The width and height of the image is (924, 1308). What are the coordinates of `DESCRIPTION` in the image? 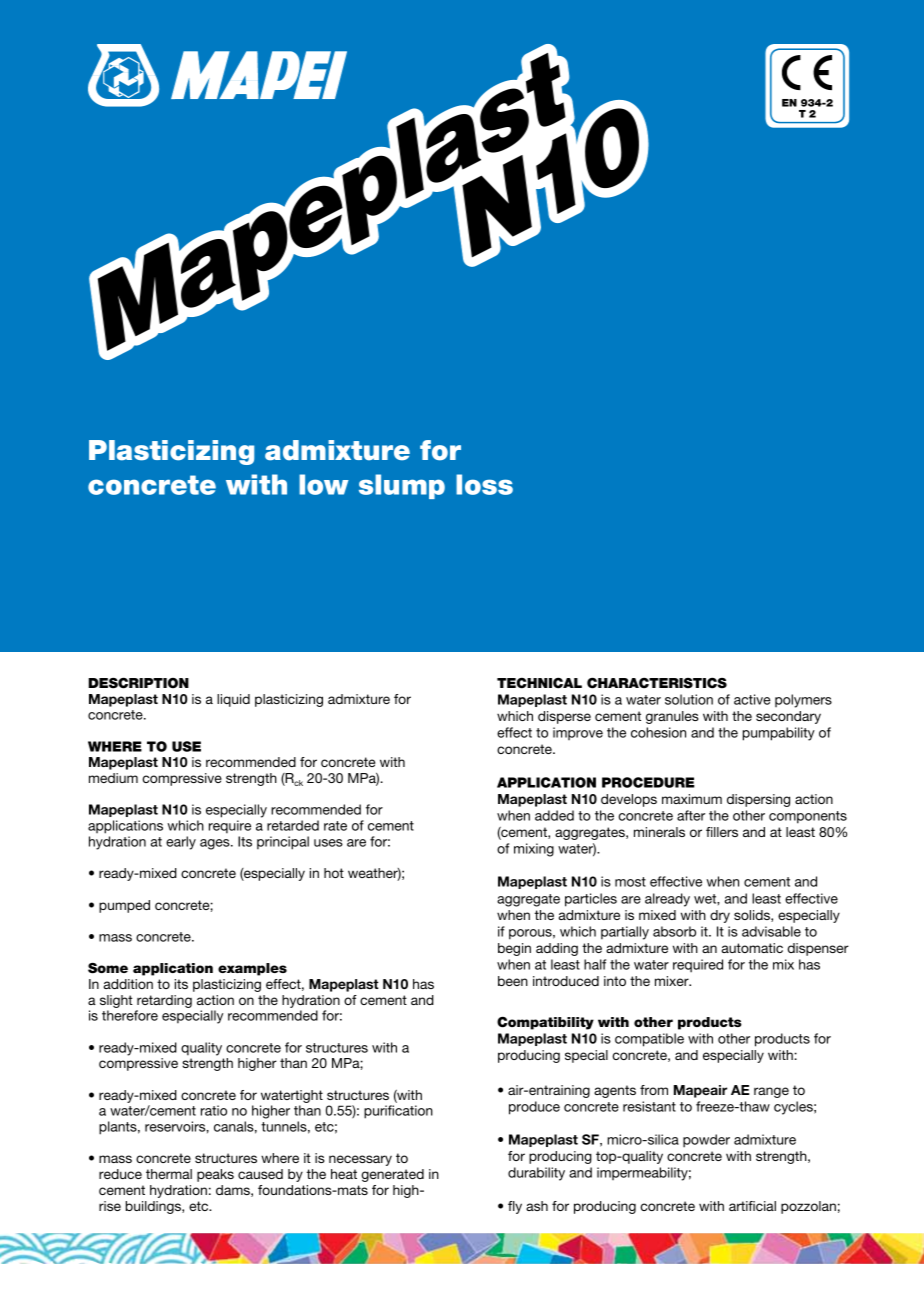 It's located at (138, 683).
